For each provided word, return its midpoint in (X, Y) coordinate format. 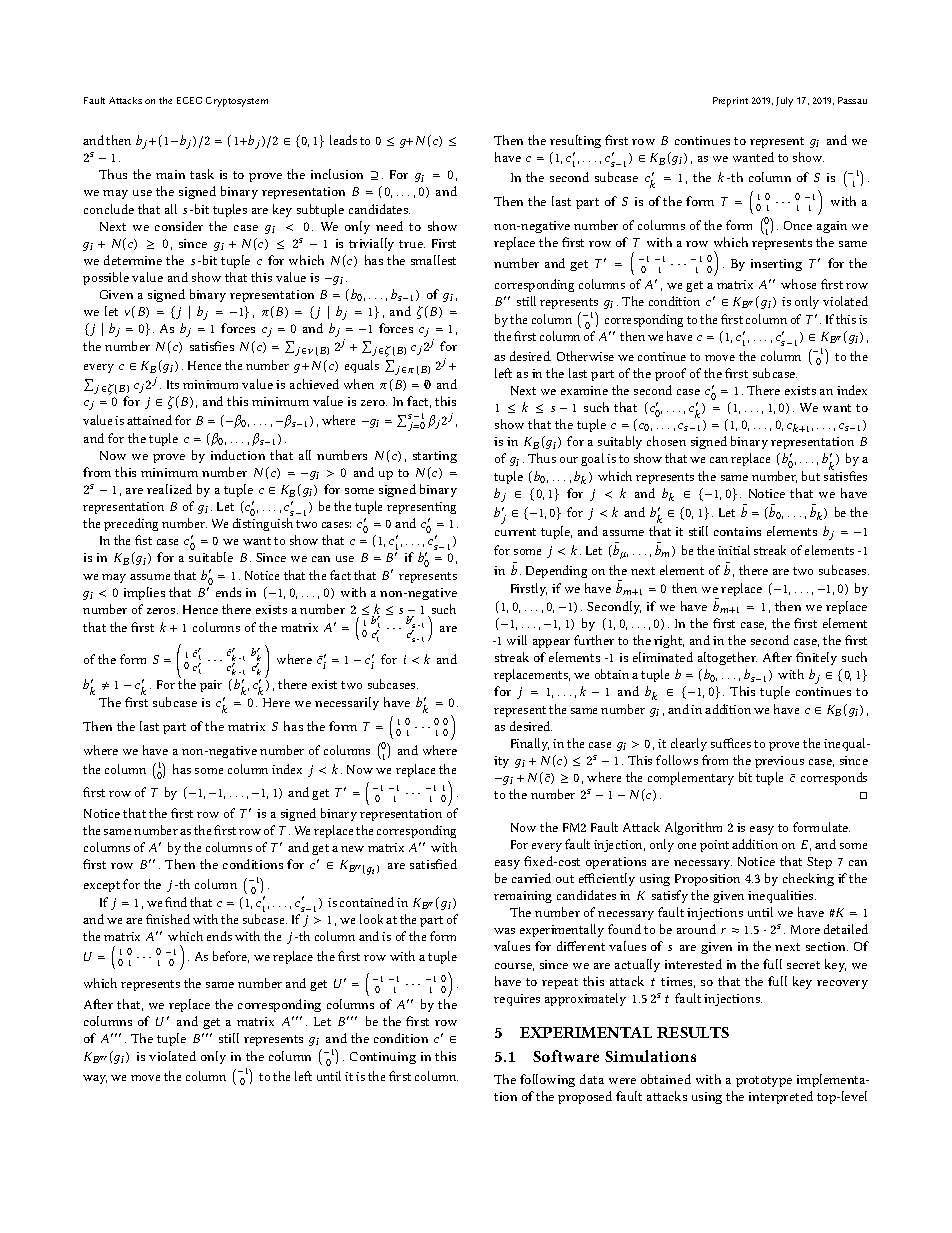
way (95, 1079)
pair (211, 686)
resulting (575, 141)
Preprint (730, 102)
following (547, 1080)
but (811, 476)
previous (779, 762)
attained (149, 420)
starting (435, 457)
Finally (530, 744)
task (202, 174)
